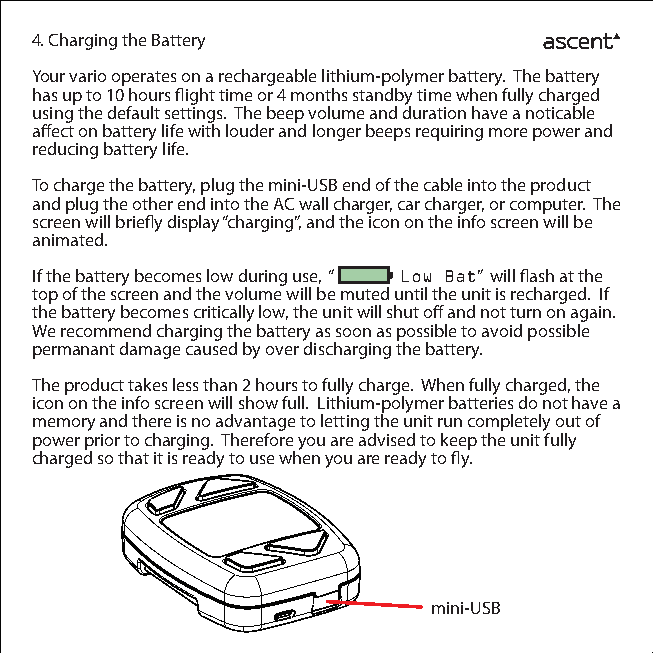 The height and width of the page is (653, 653). I want to click on other, so click(153, 203).
